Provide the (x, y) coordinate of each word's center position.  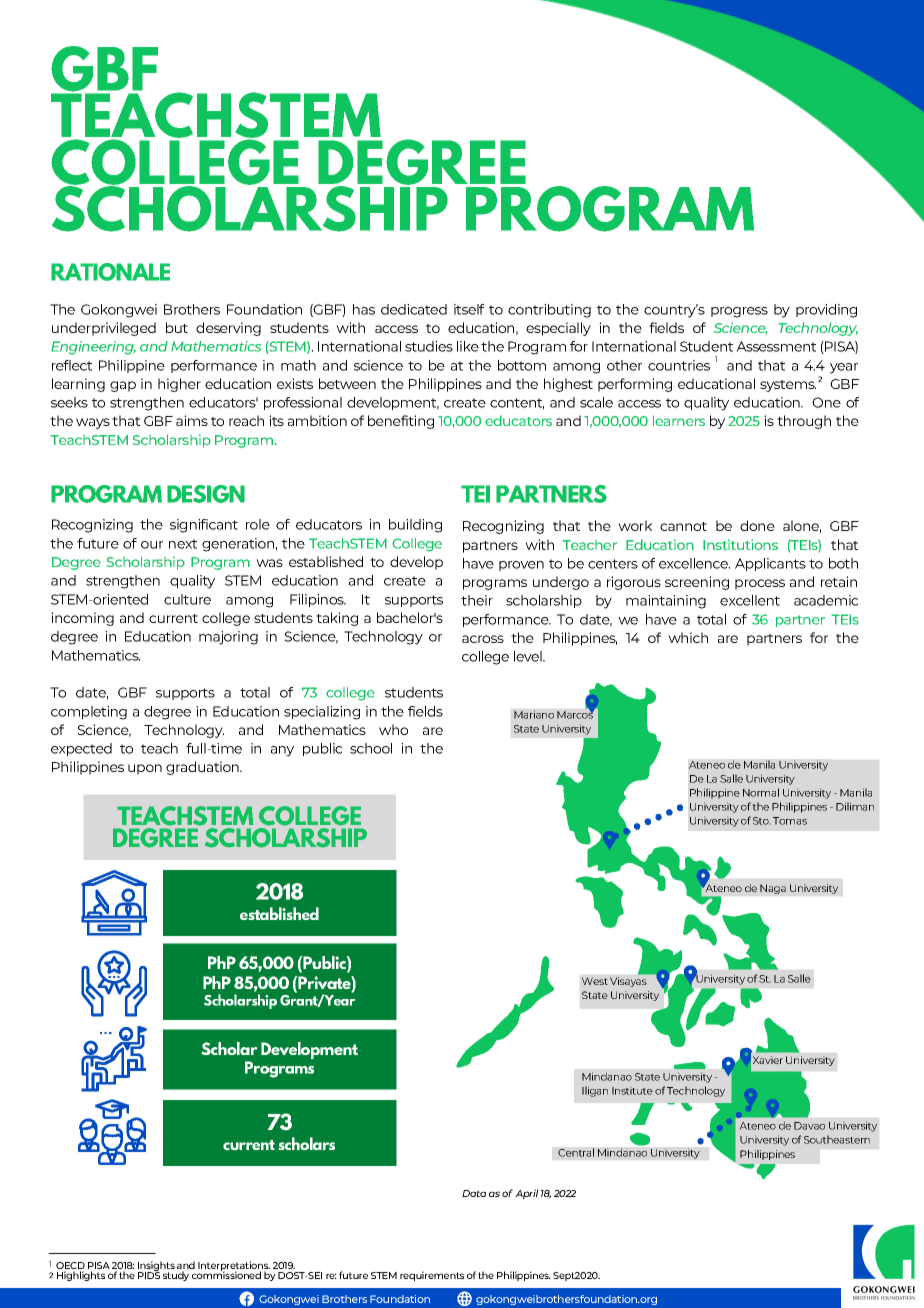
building (415, 526)
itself (469, 309)
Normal (761, 792)
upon (145, 769)
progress (739, 312)
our (152, 545)
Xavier (768, 1060)
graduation (204, 768)
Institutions (740, 544)
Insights (156, 1267)
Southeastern (837, 1139)
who (393, 729)
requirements (432, 1276)
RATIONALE (110, 272)
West (595, 981)
